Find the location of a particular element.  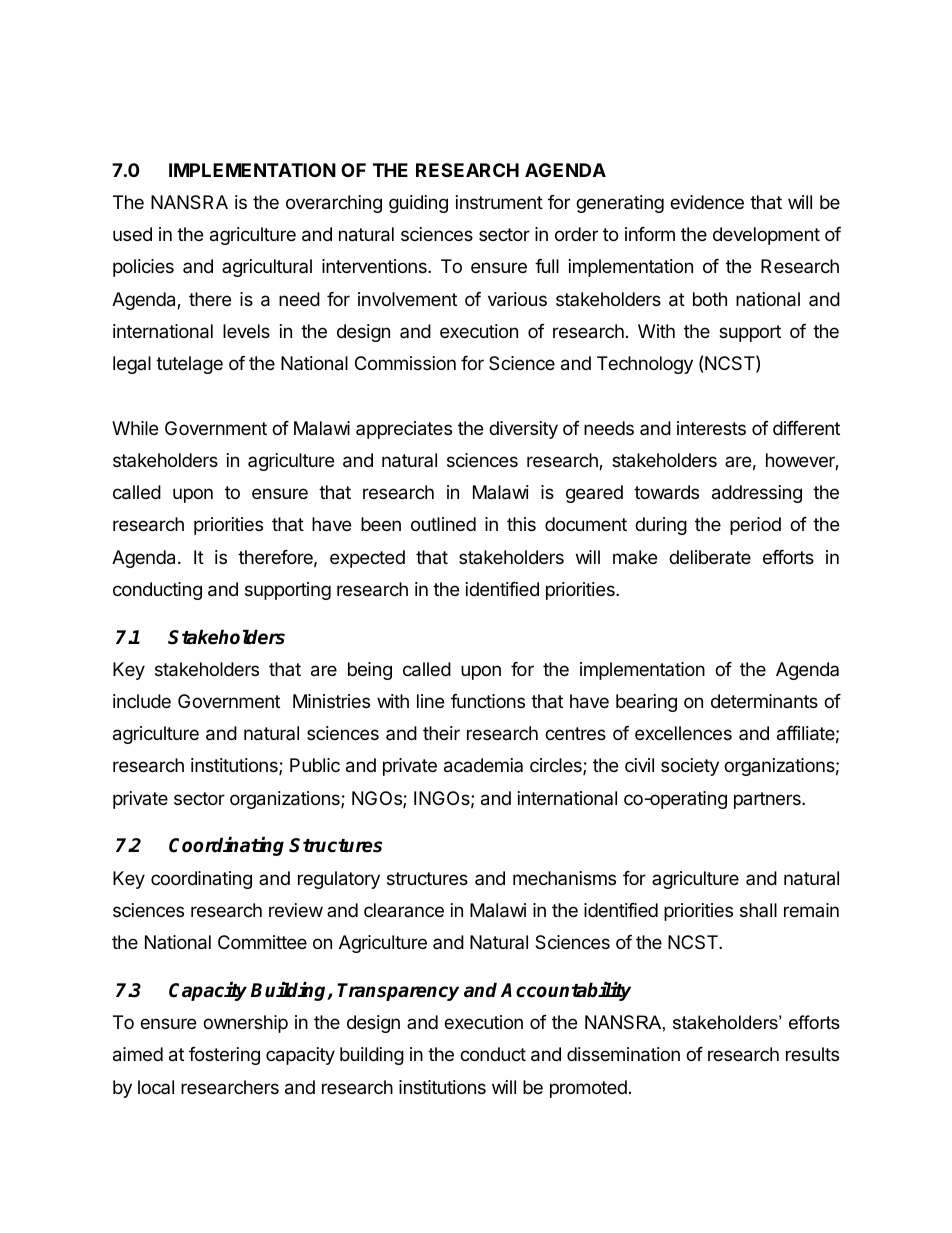

instrument is located at coordinates (499, 202).
